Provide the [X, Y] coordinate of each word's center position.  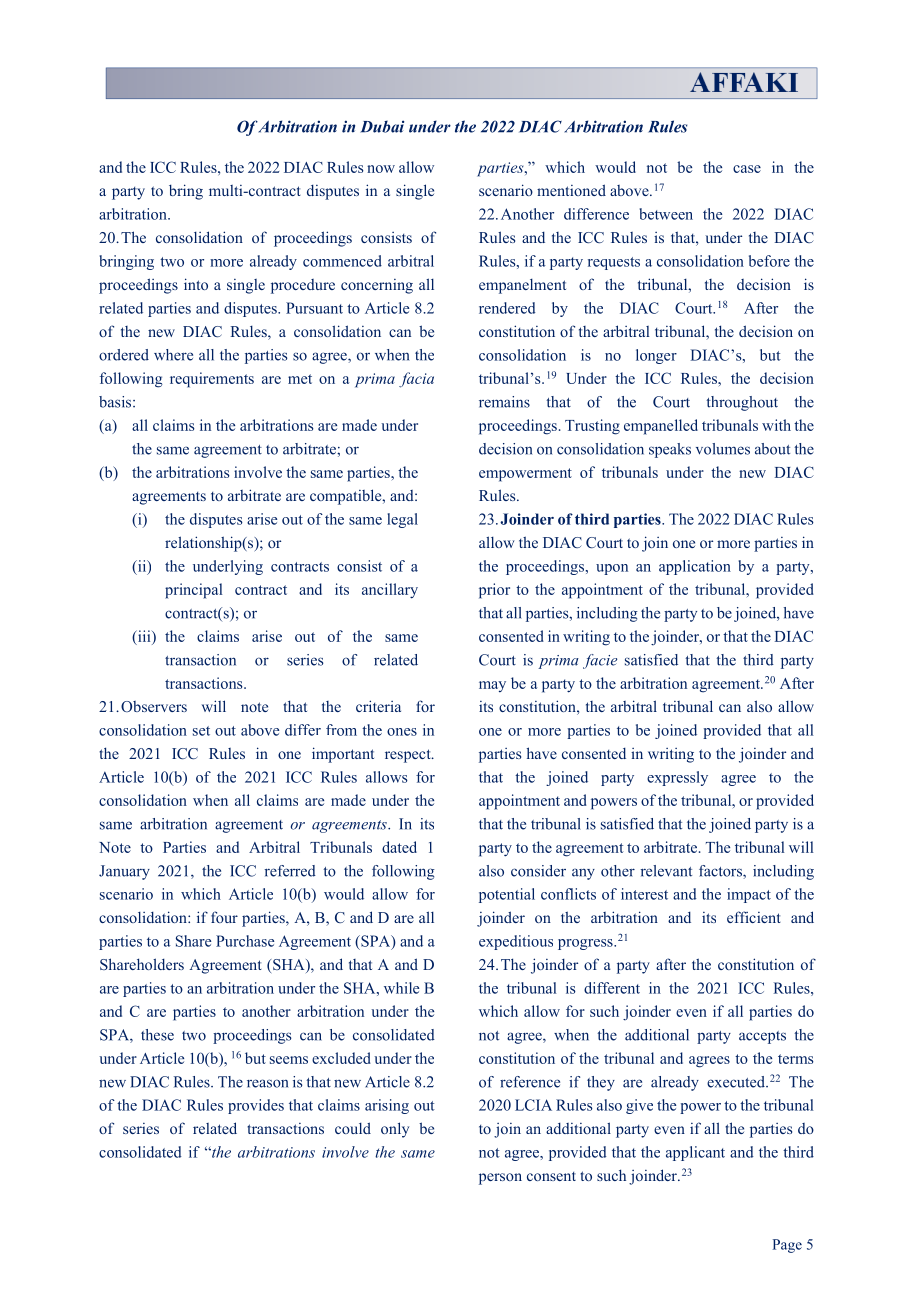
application [695, 567]
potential [507, 895]
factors [721, 872]
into [196, 284]
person [500, 1179]
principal [193, 591]
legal [402, 520]
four [224, 917]
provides [256, 1106]
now [381, 169]
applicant [695, 1153]
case [747, 169]
